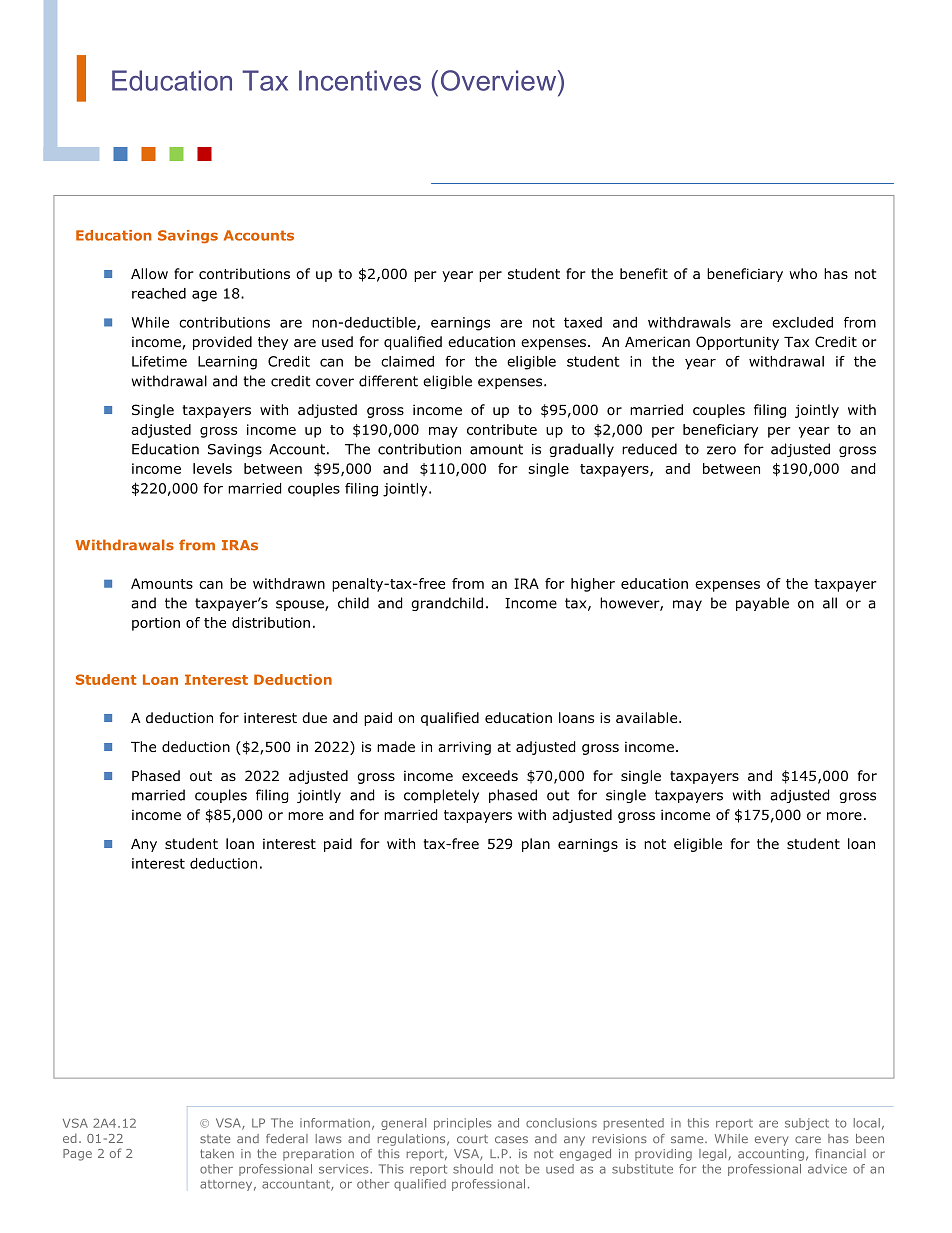  I want to click on levels, so click(212, 468).
